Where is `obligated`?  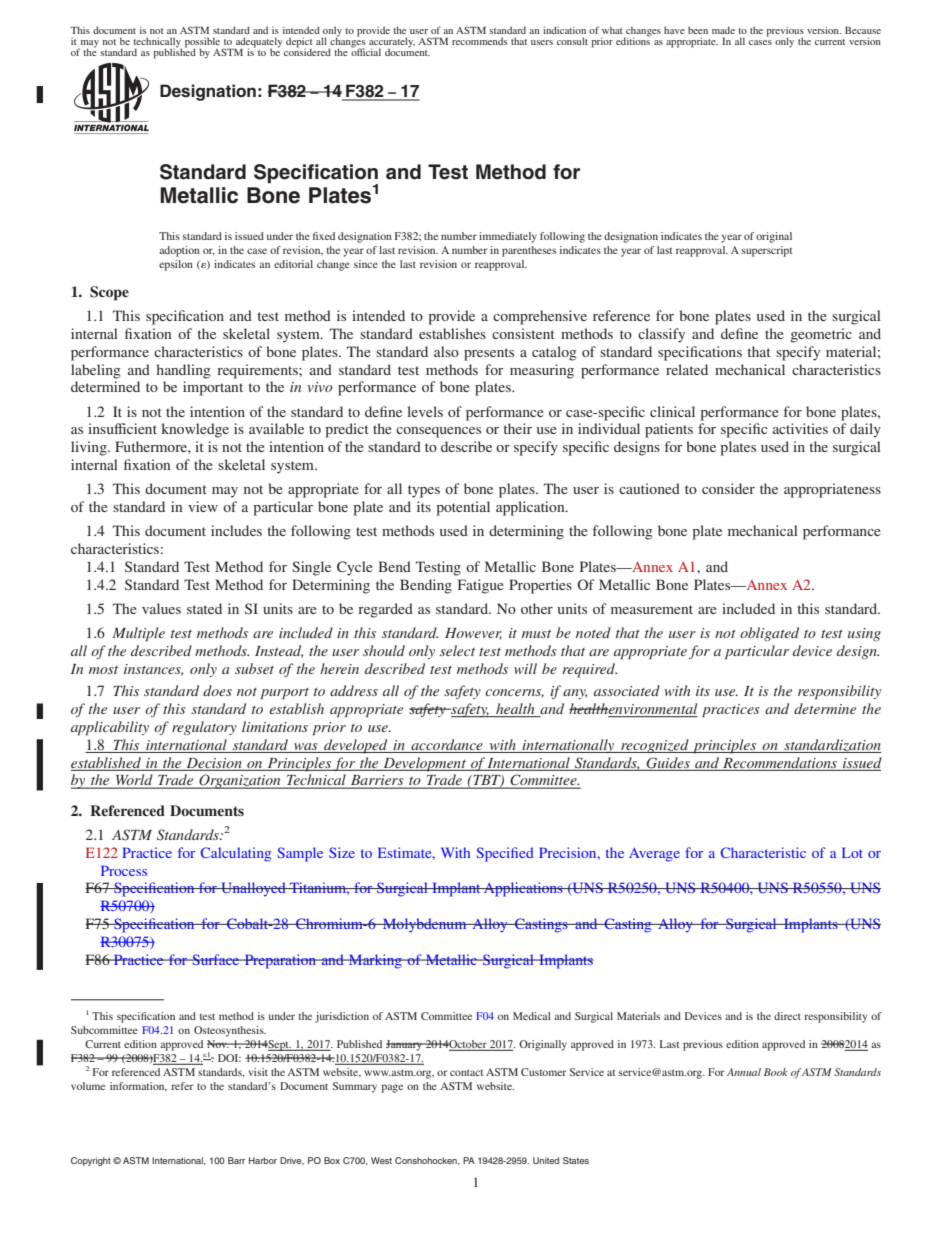 obligated is located at coordinates (769, 634).
